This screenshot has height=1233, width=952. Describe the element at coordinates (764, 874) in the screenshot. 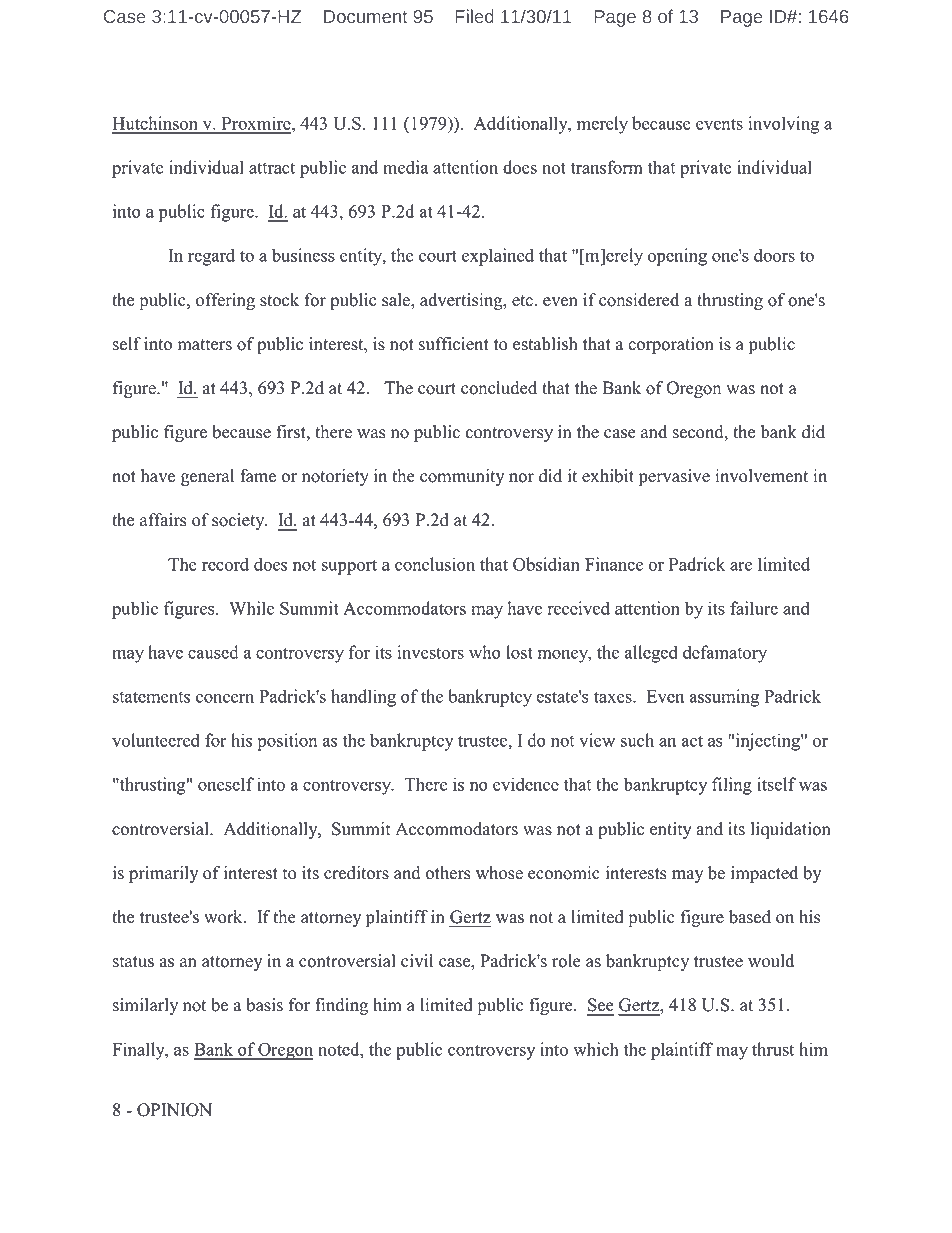

I see `impacted` at that location.
